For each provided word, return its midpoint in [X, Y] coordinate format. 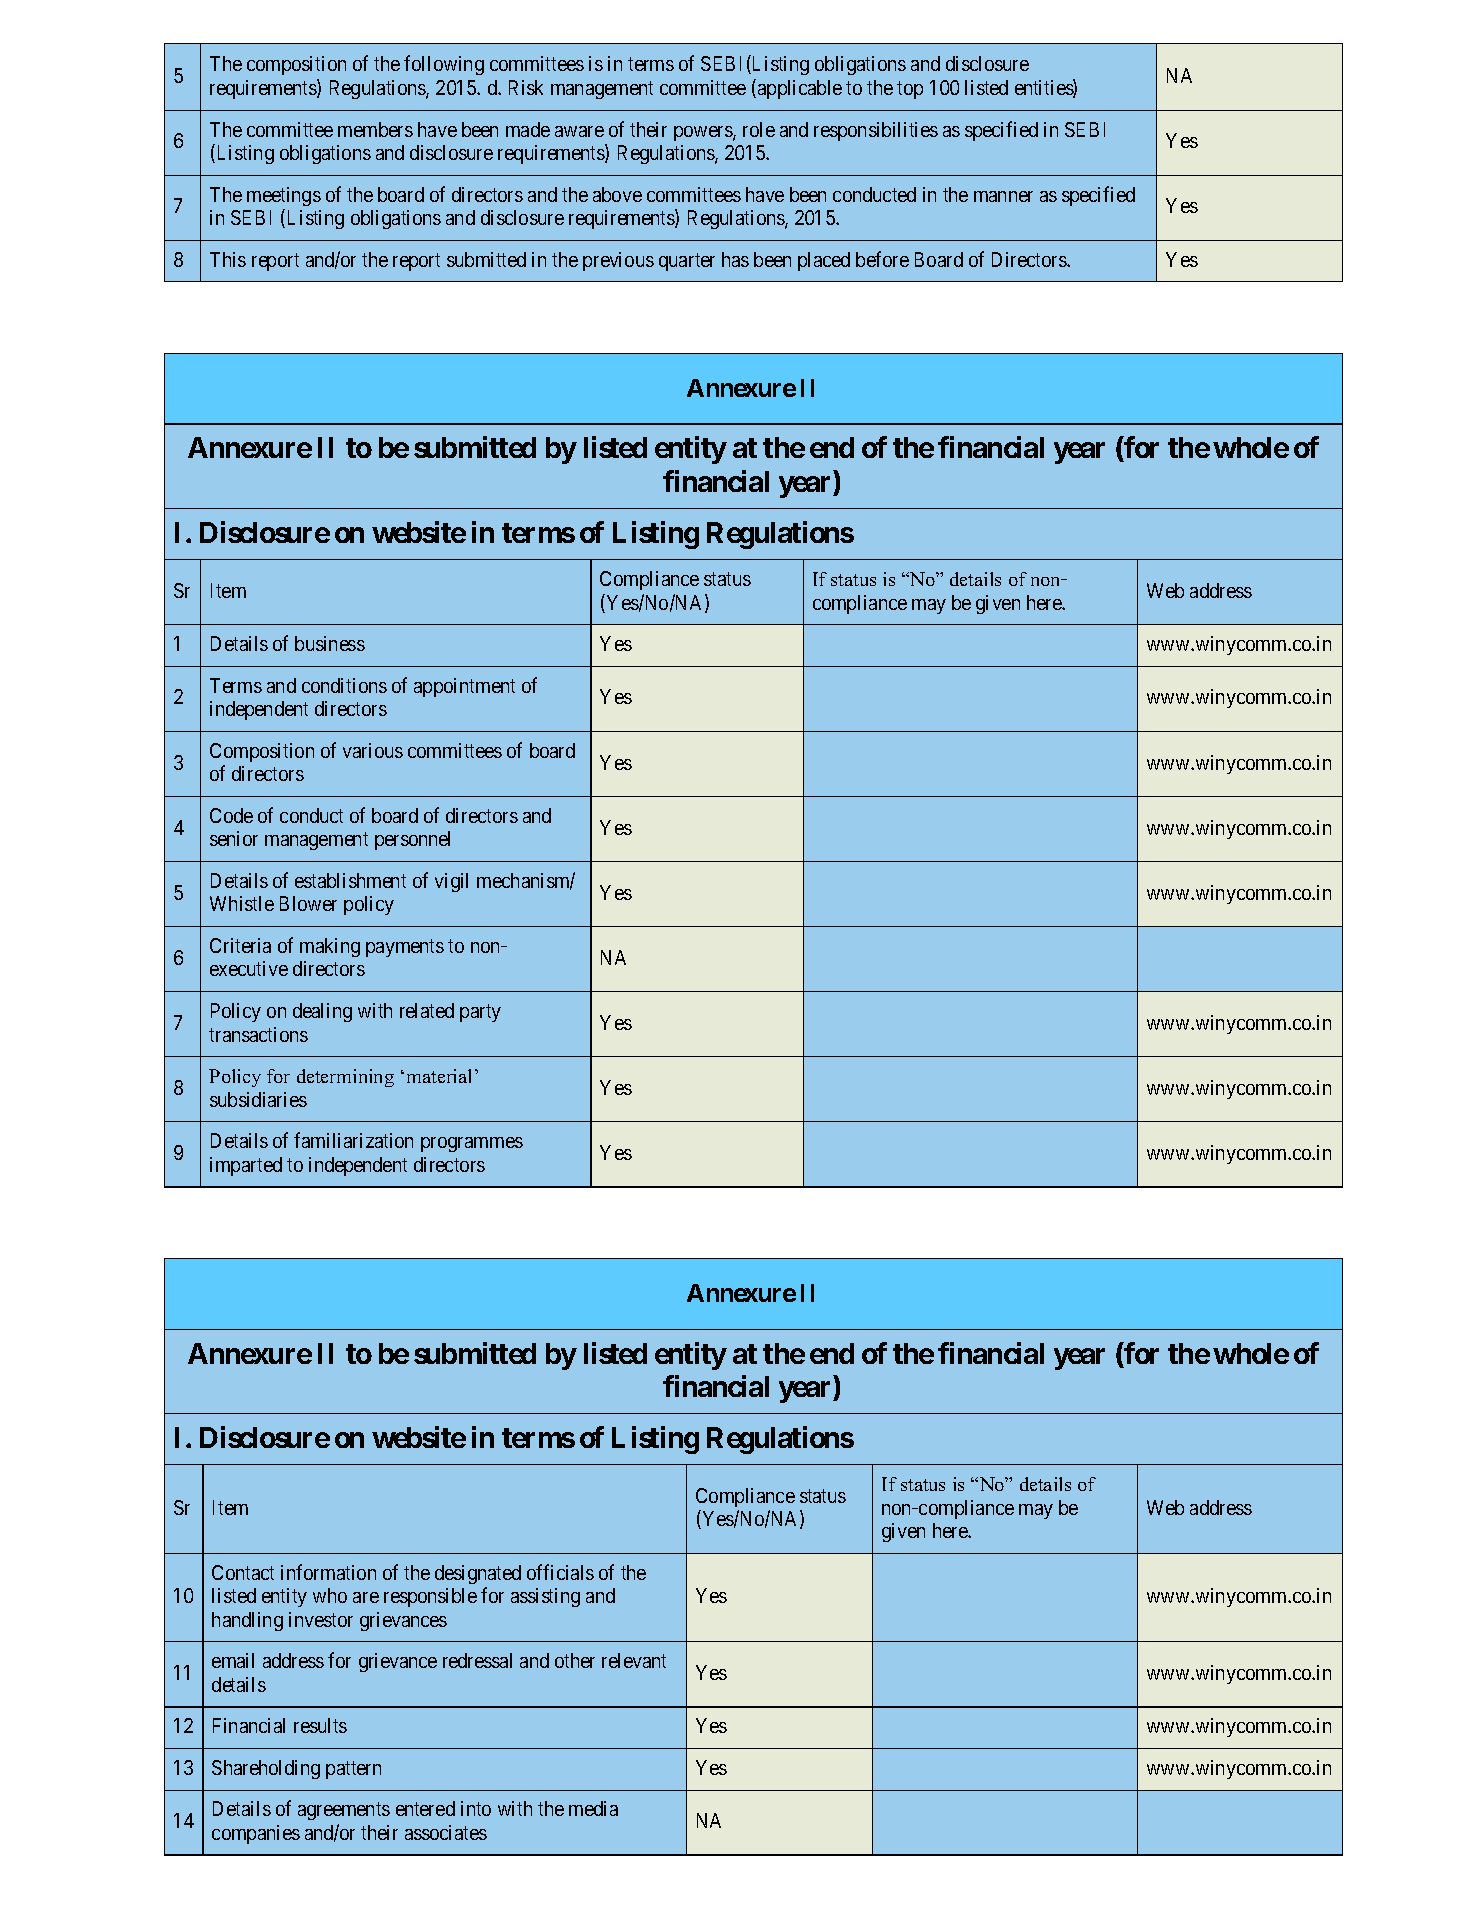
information [328, 1572]
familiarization [353, 1140]
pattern [353, 1770]
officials [560, 1572]
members [375, 129]
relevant [634, 1660]
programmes [472, 1144]
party [480, 1013]
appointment [464, 687]
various [373, 750]
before [882, 259]
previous [618, 261]
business [330, 643]
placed [824, 261]
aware [579, 131]
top [910, 90]
